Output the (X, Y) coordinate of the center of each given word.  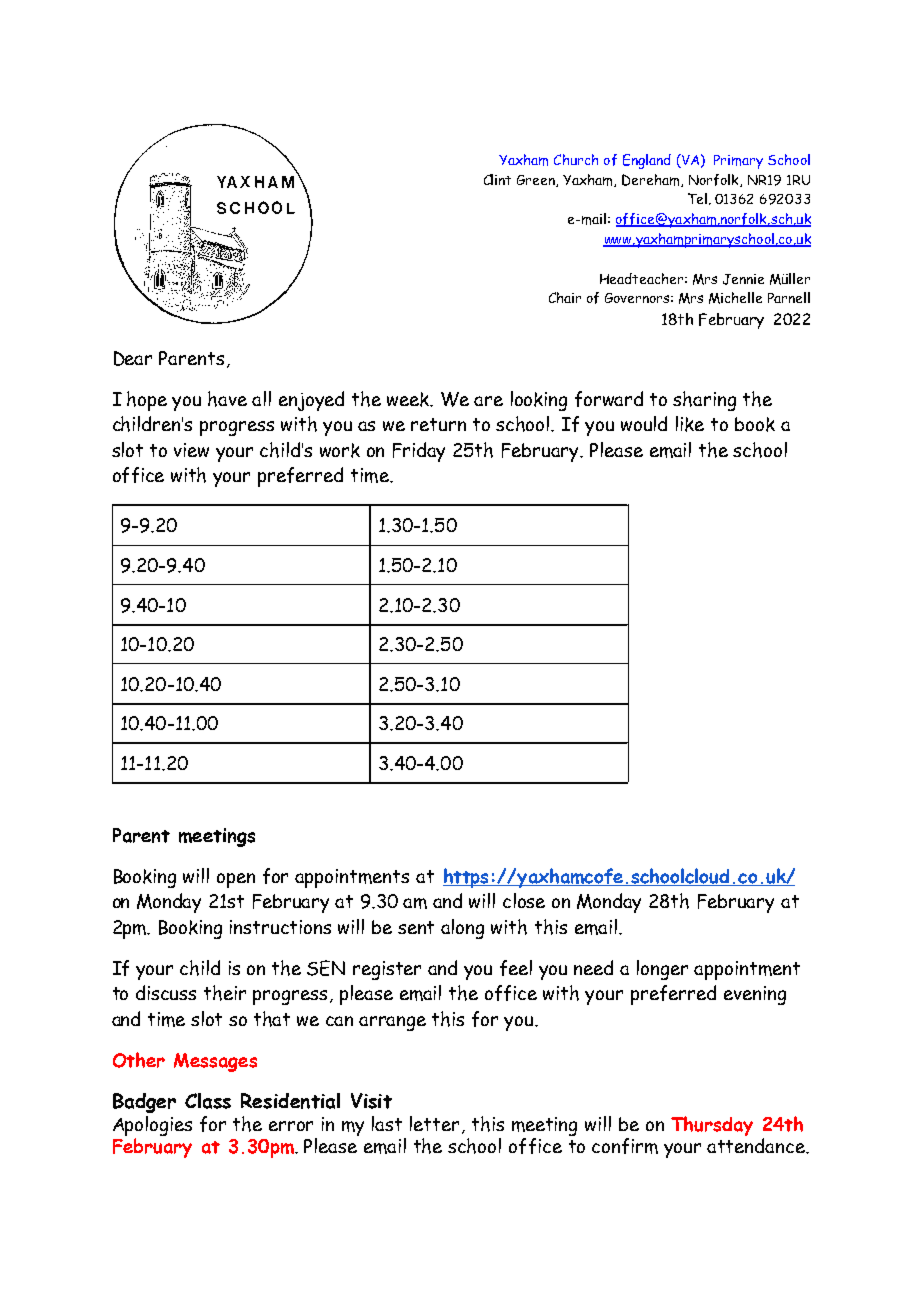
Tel (697, 198)
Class (208, 1101)
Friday (419, 452)
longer (662, 970)
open (236, 880)
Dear (133, 358)
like (690, 424)
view (191, 450)
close (524, 900)
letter (436, 1125)
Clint (497, 179)
